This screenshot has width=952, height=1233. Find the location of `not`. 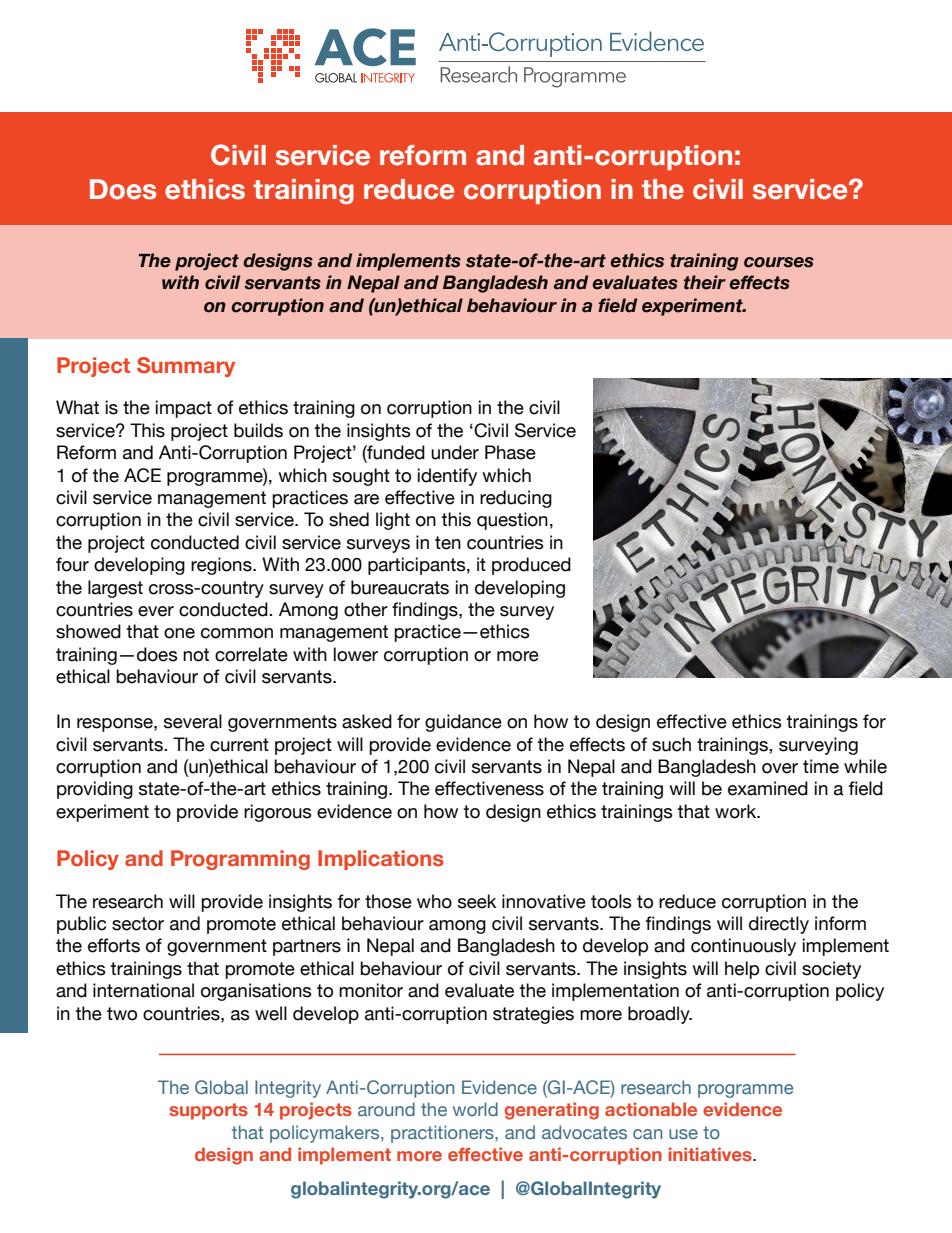

not is located at coordinates (196, 655).
